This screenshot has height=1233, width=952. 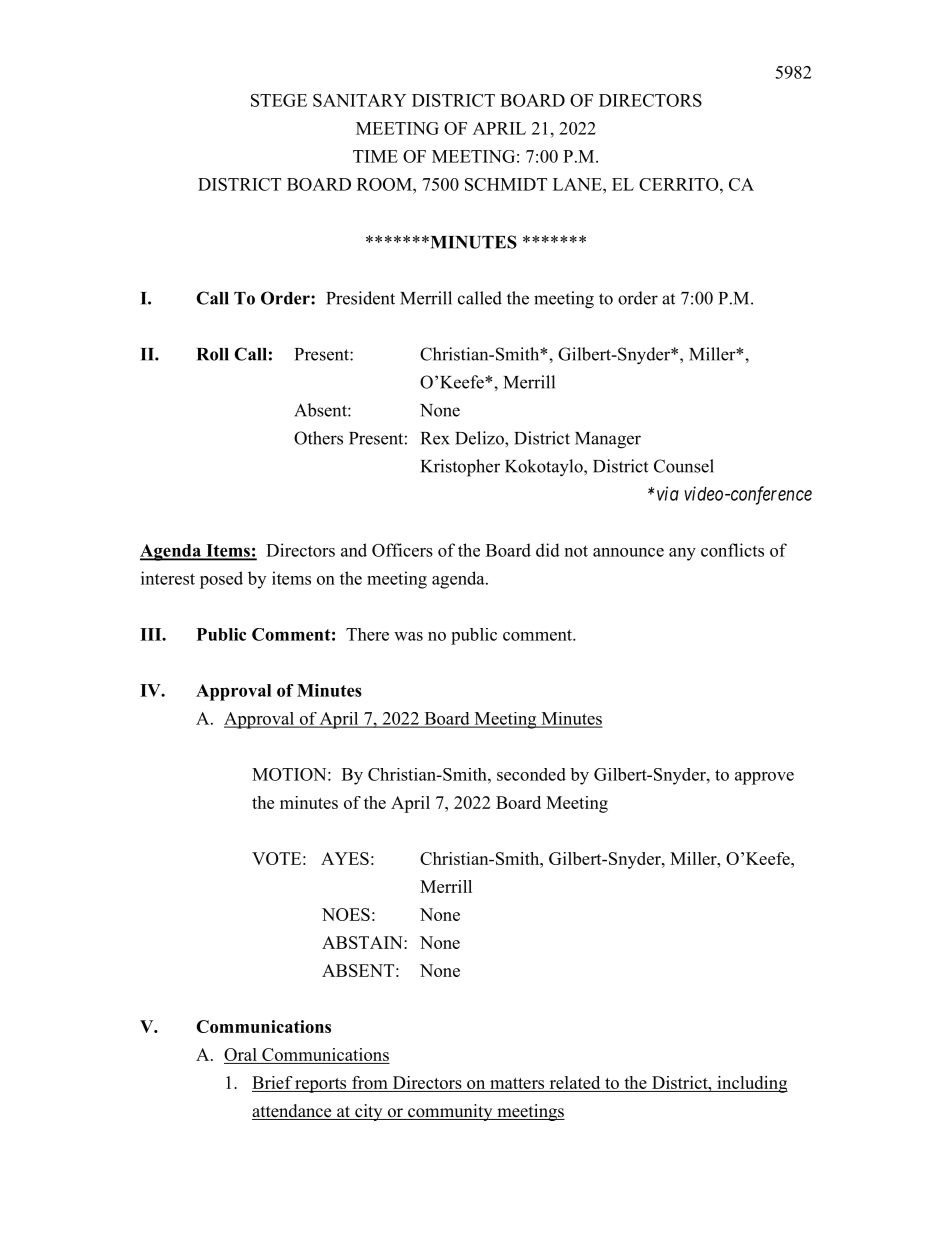 What do you see at coordinates (684, 466) in the screenshot?
I see `Counsel` at bounding box center [684, 466].
